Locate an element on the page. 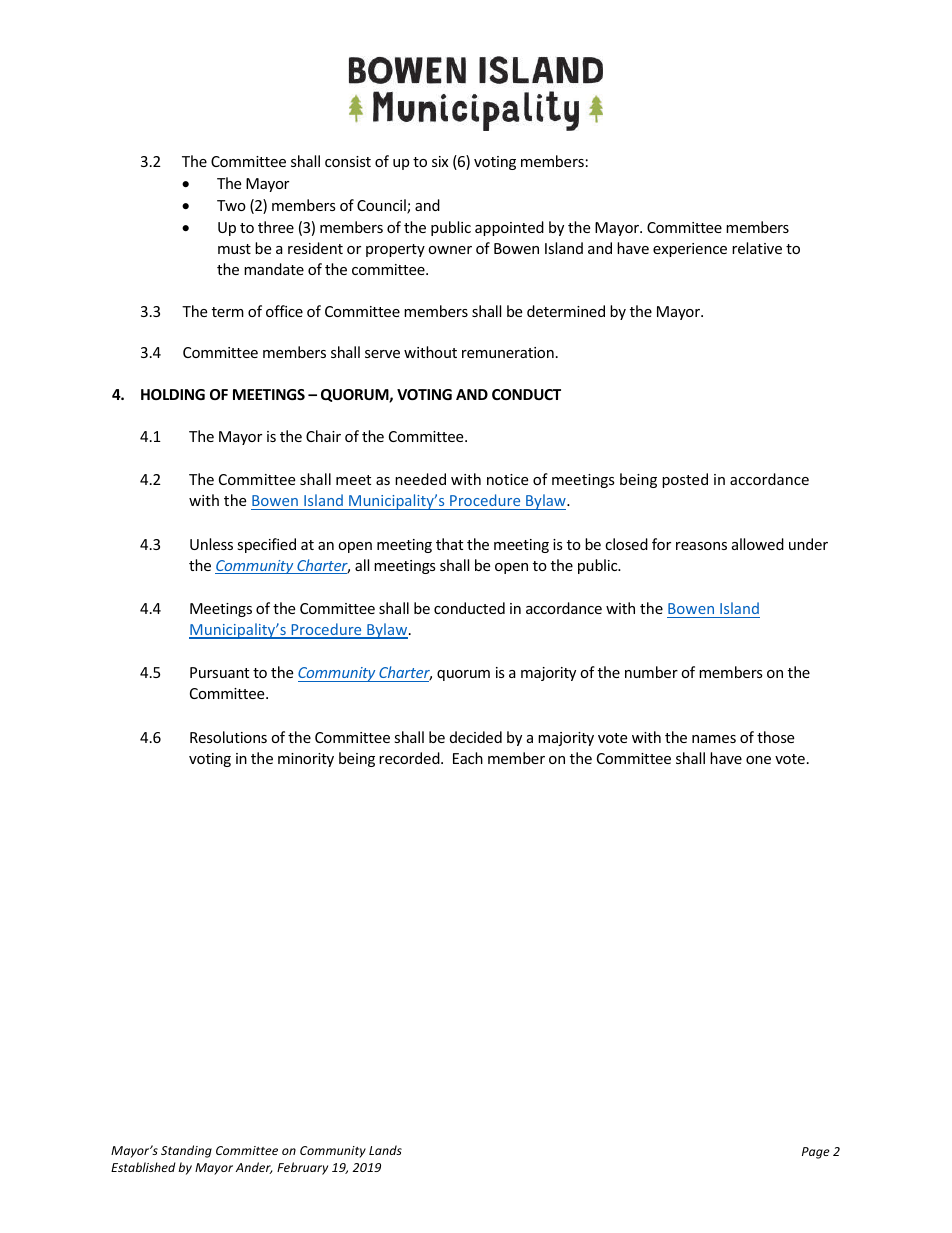 This document has height=1233, width=952. Standing is located at coordinates (186, 1151).
